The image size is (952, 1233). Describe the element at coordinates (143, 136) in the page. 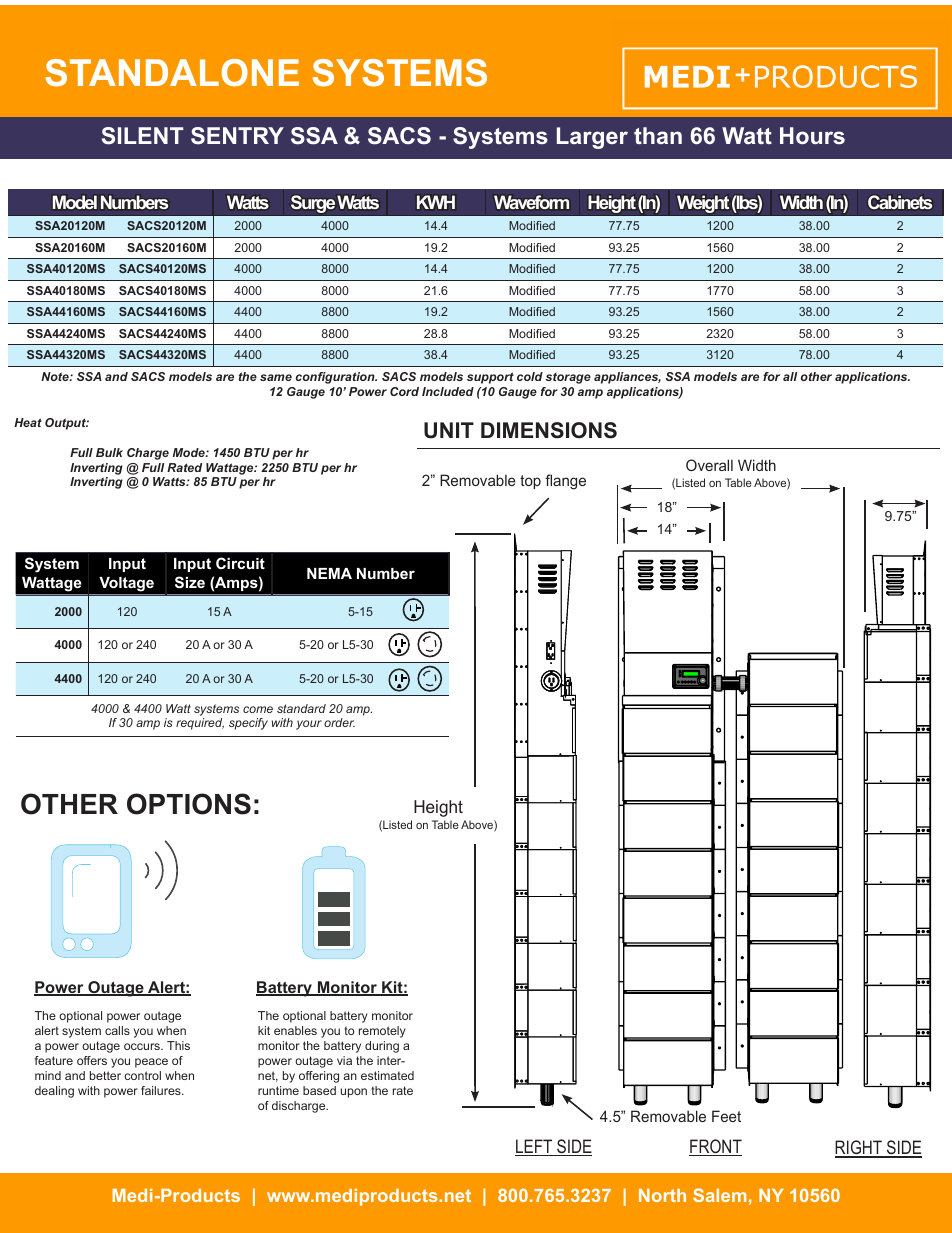

I see `SILENT` at that location.
